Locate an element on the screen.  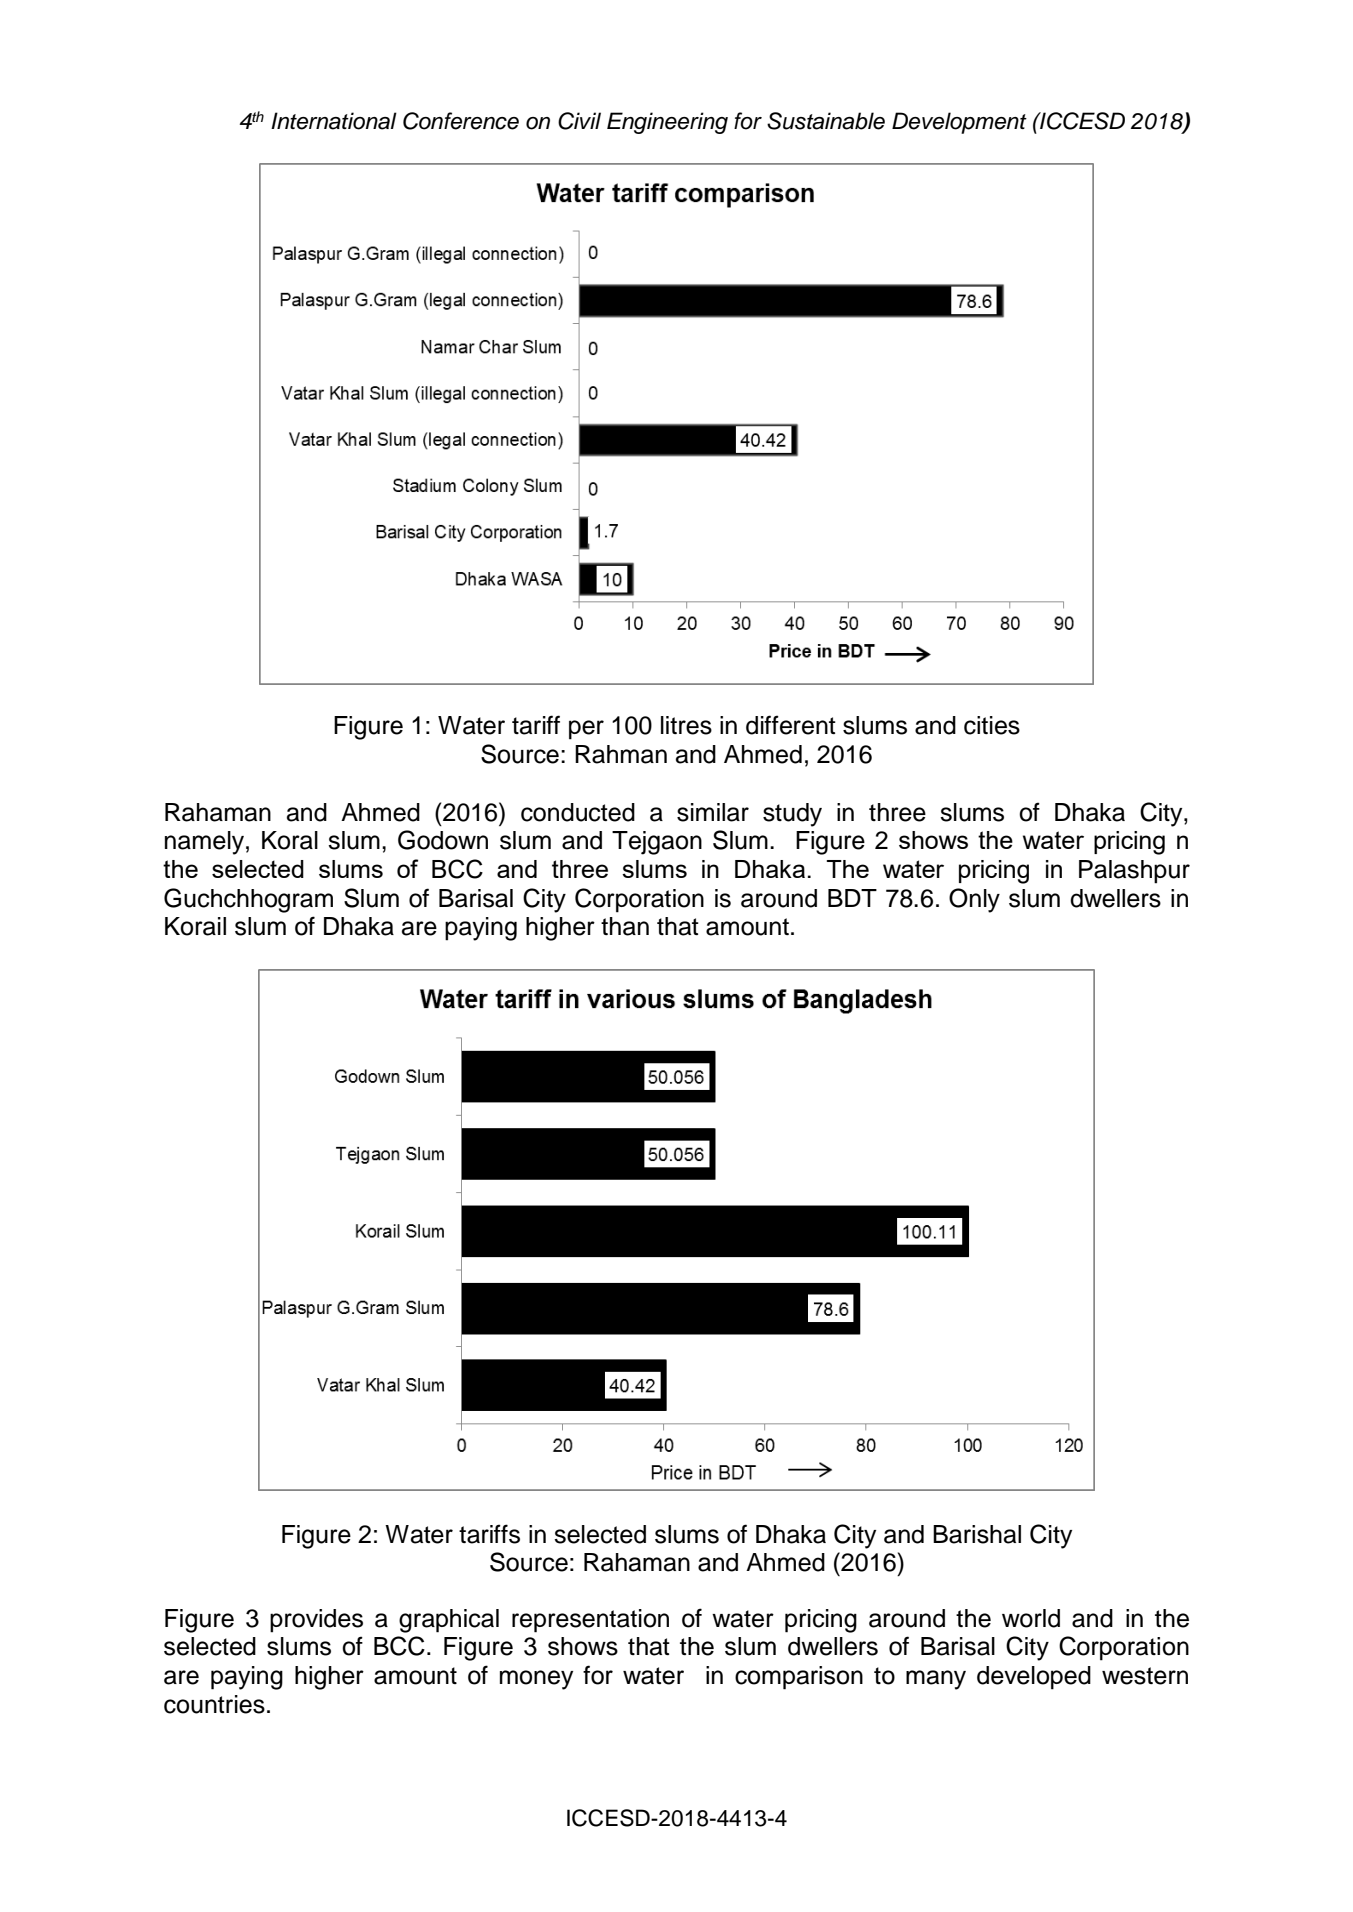
Engineering is located at coordinates (667, 123).
